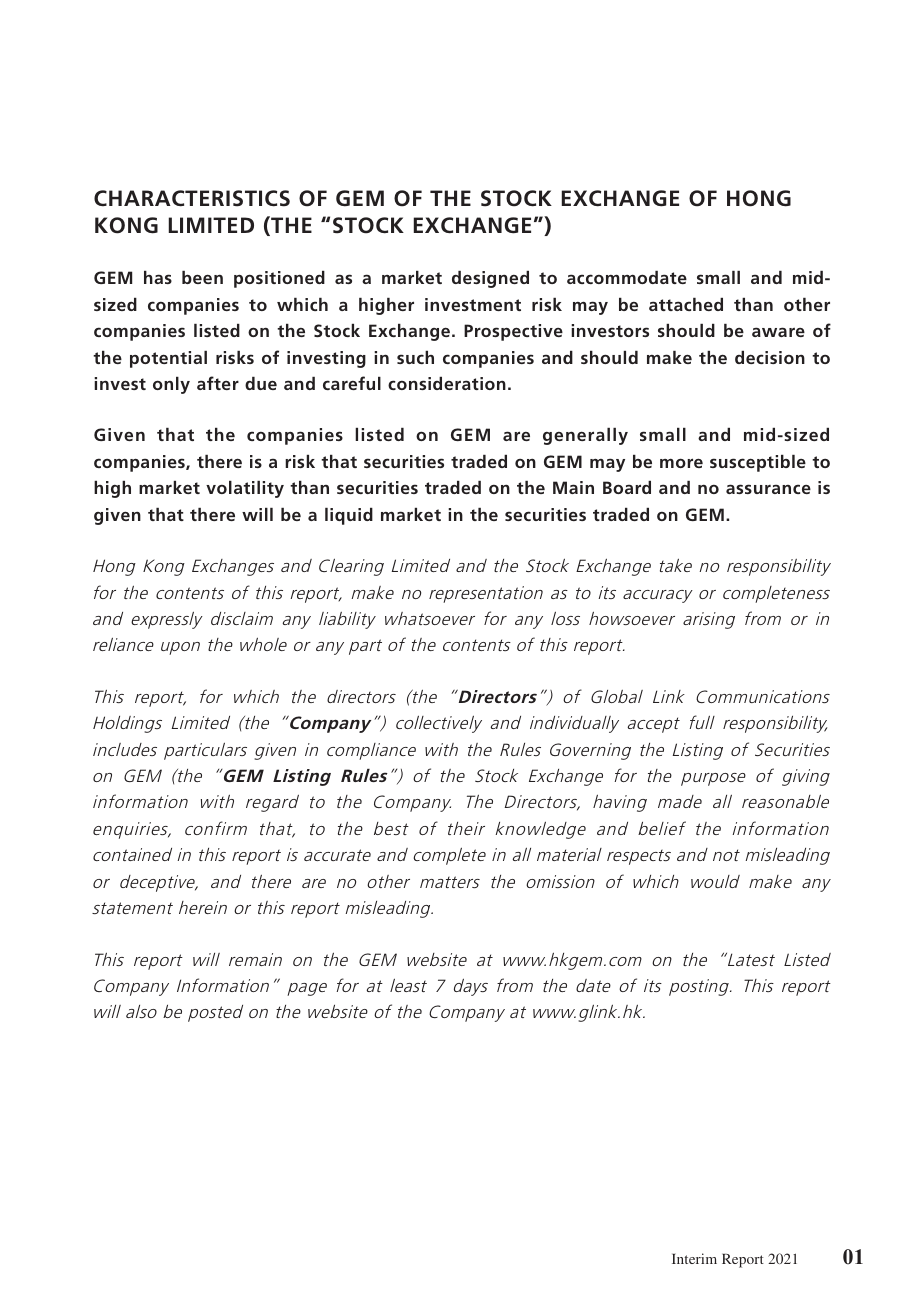 This screenshot has width=924, height=1311. Describe the element at coordinates (349, 516) in the screenshot. I see `liquid` at that location.
